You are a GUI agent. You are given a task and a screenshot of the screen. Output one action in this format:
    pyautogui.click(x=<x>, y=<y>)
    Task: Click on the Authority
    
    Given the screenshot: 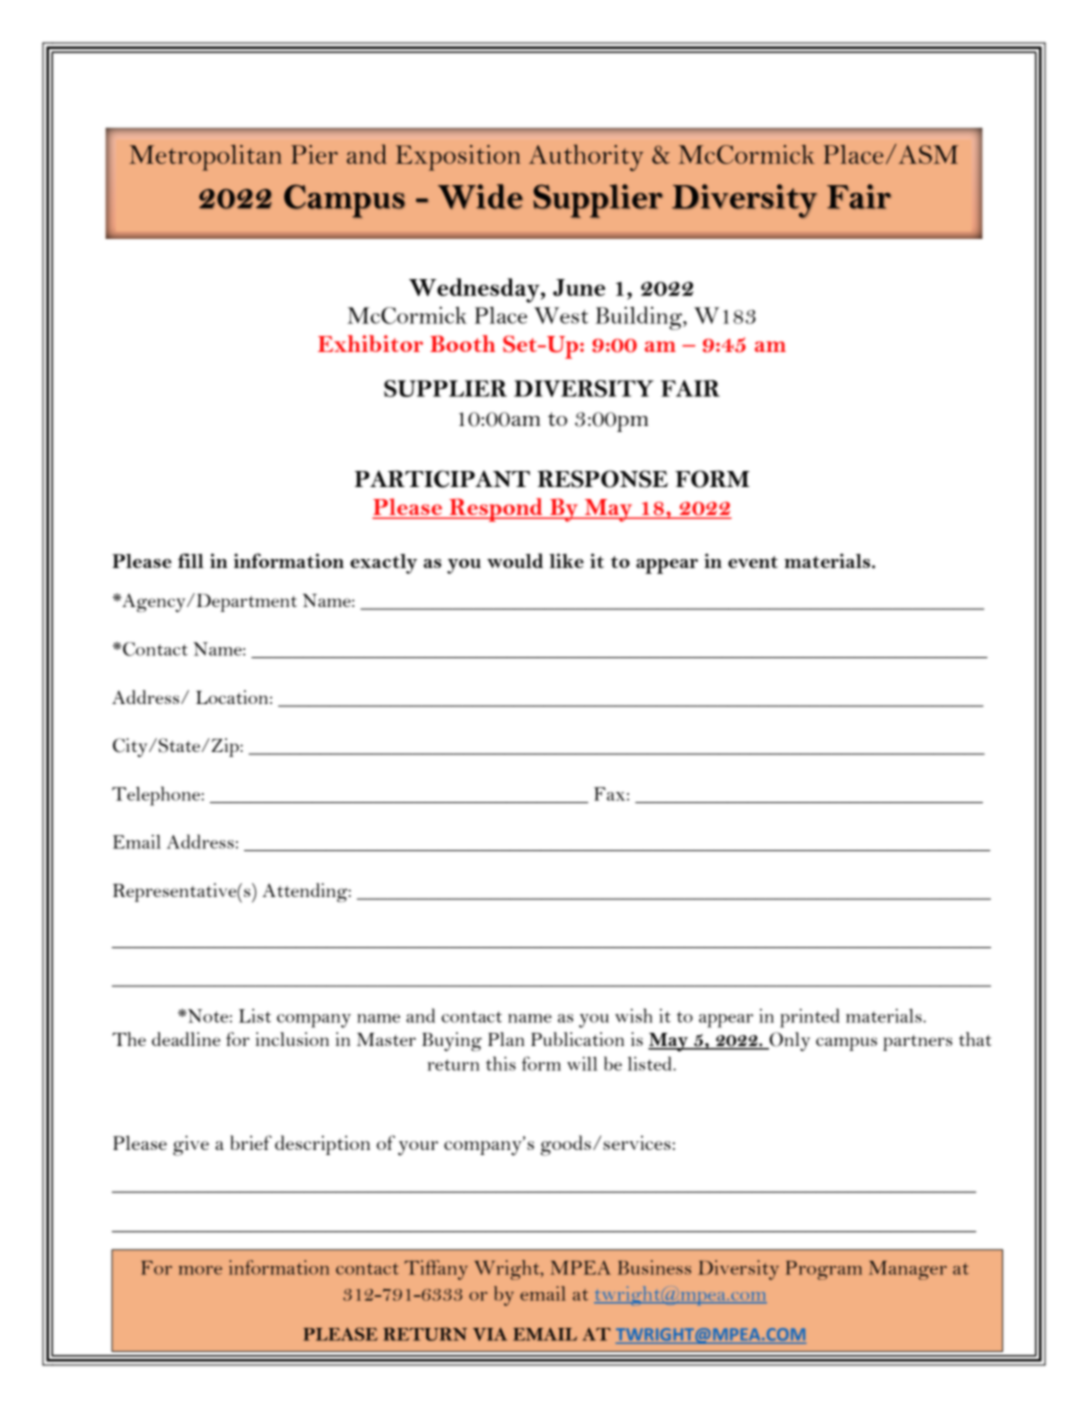 What is the action you would take?
    pyautogui.click(x=586, y=157)
